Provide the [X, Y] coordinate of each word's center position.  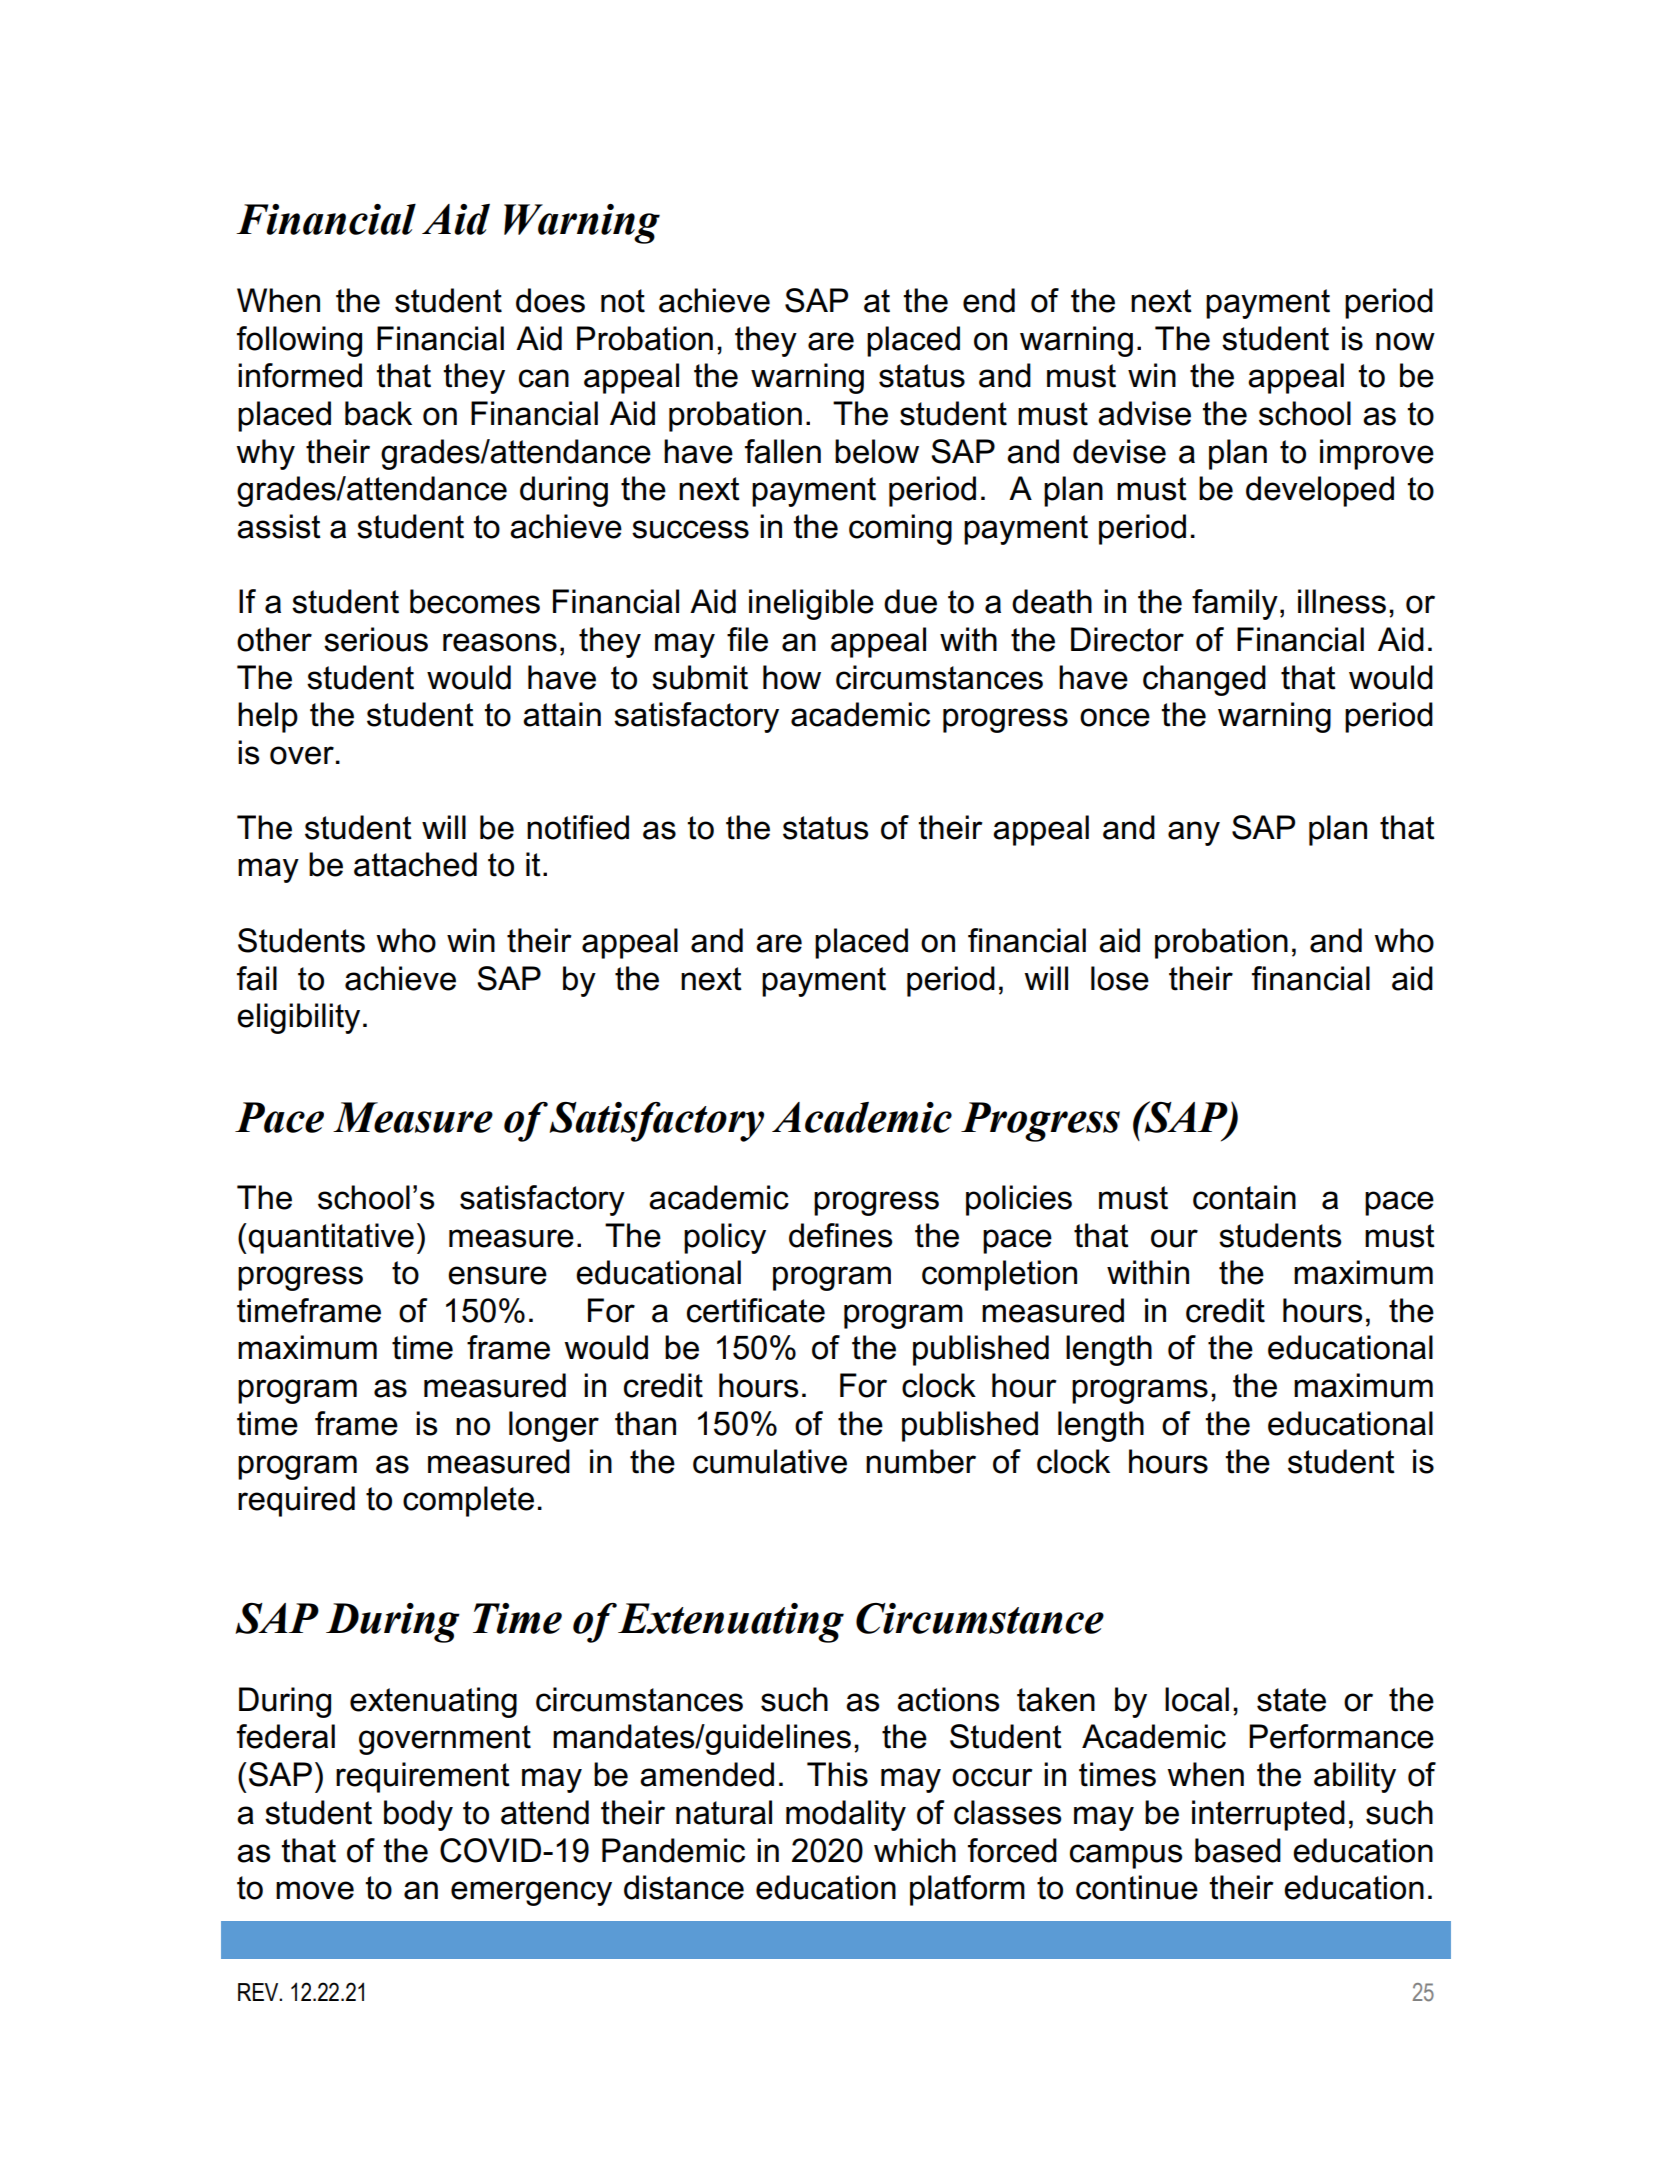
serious [376, 639]
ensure [497, 1275]
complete [468, 1501]
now [1405, 341]
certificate [756, 1310]
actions [948, 1699]
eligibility [298, 1018]
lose [1120, 978]
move [315, 1890]
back [378, 413]
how [792, 677]
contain [1244, 1197]
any [1194, 833]
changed [1204, 680]
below [877, 451]
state [1291, 1700]
